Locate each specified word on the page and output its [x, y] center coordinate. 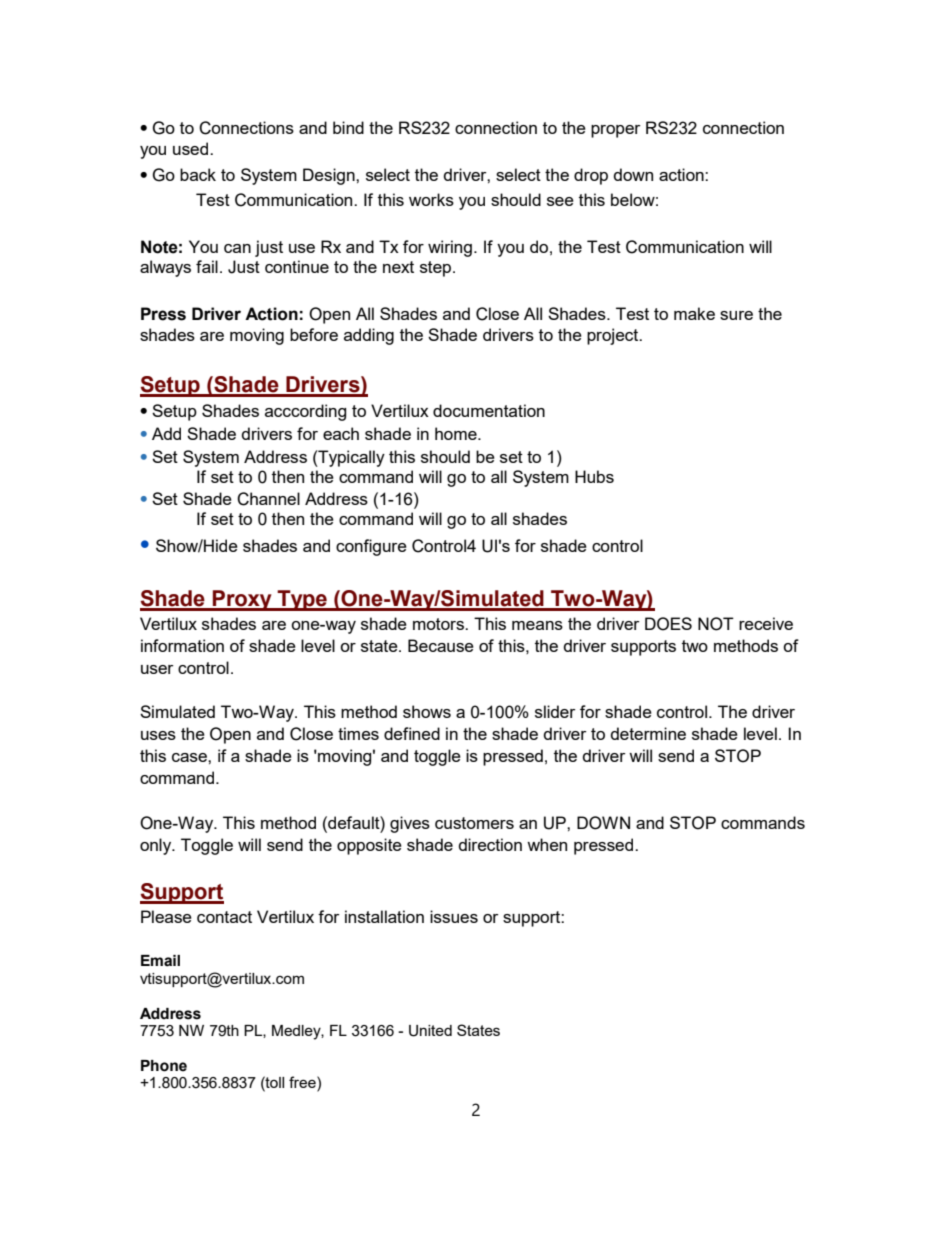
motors [439, 624]
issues [454, 916]
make [694, 313]
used [192, 148]
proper [616, 131]
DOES [668, 624]
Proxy [242, 600]
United [430, 1031]
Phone [164, 1066]
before [314, 334]
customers [474, 823]
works [431, 199]
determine [648, 733]
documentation [489, 410]
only [157, 846]
